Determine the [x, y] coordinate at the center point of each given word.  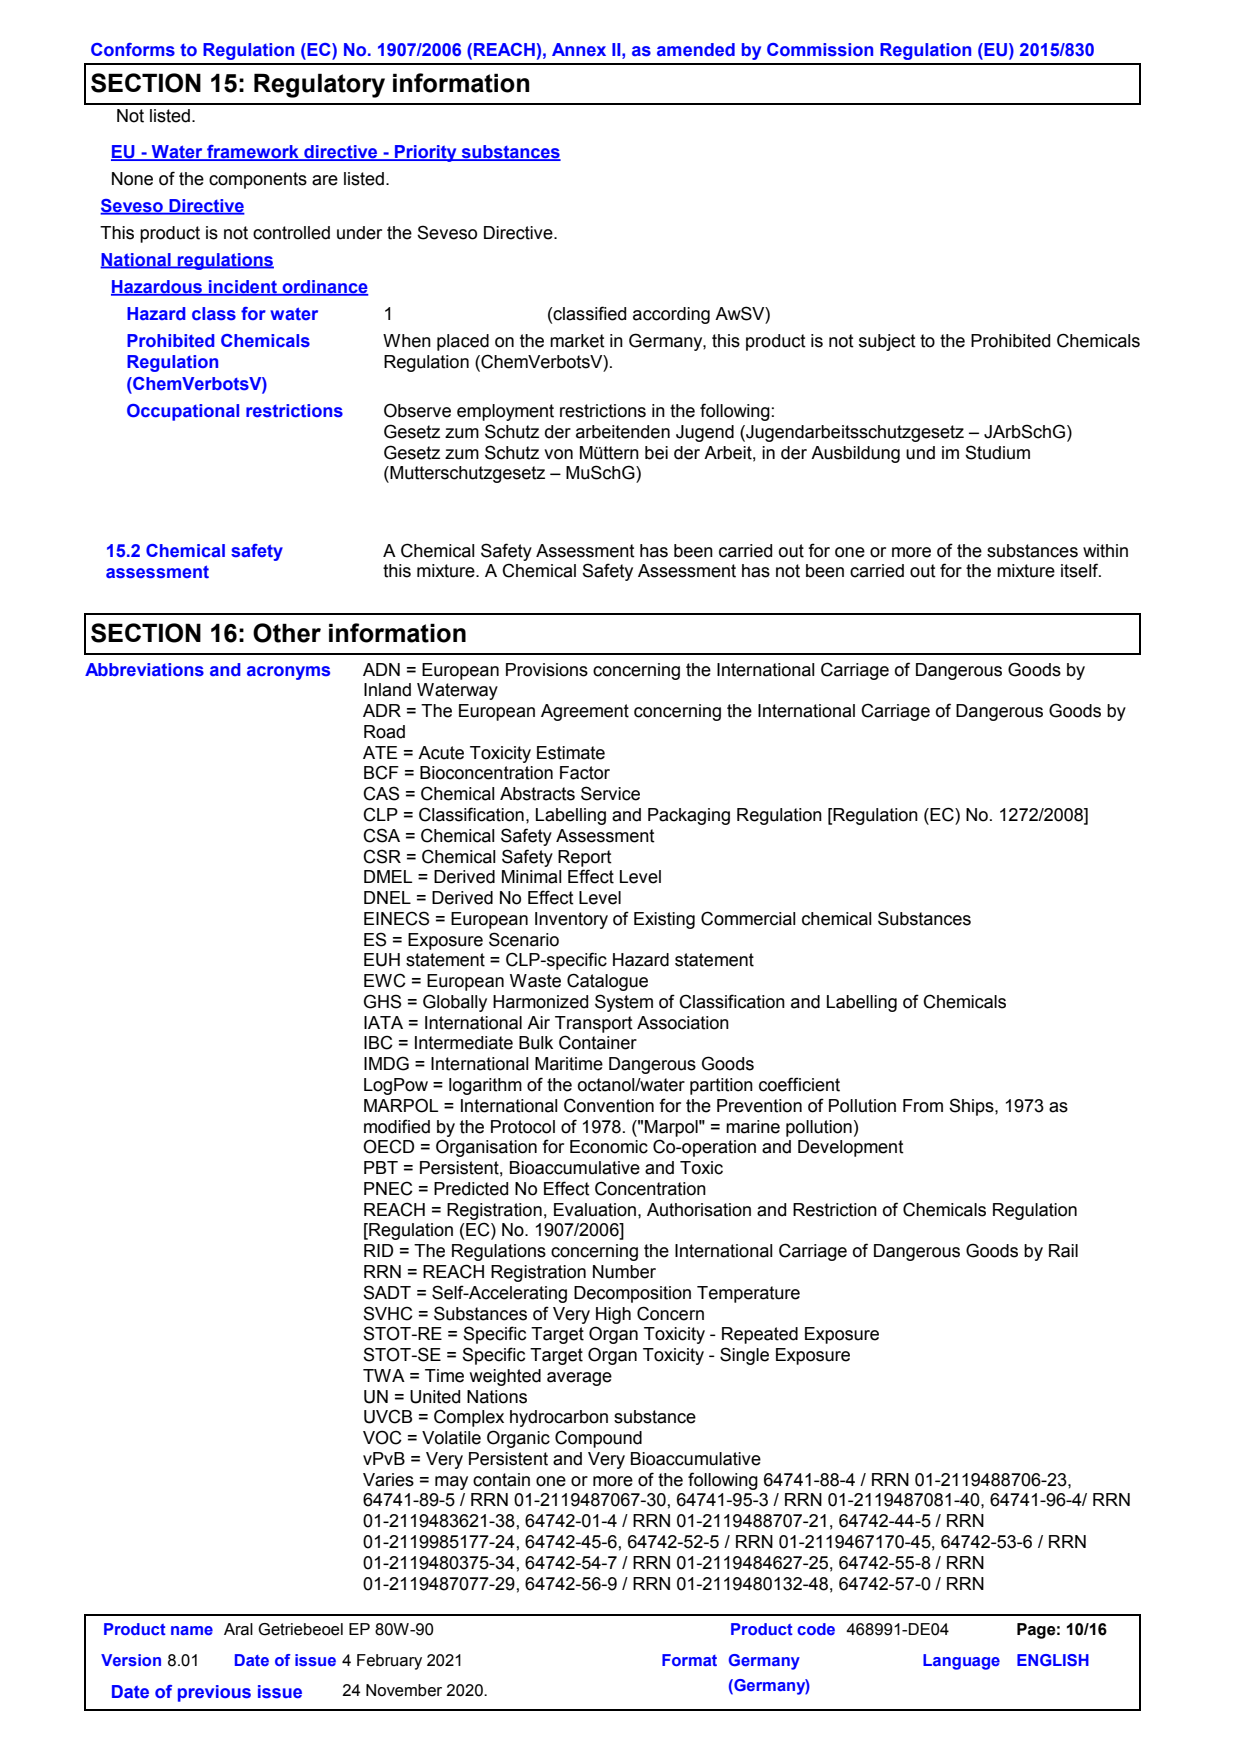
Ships [972, 1107]
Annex [579, 50]
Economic [609, 1147]
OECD [388, 1146]
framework [253, 153]
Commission [820, 50]
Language [961, 1662]
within [1105, 551]
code [816, 1629]
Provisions [547, 670]
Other [287, 633]
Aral [238, 1629]
